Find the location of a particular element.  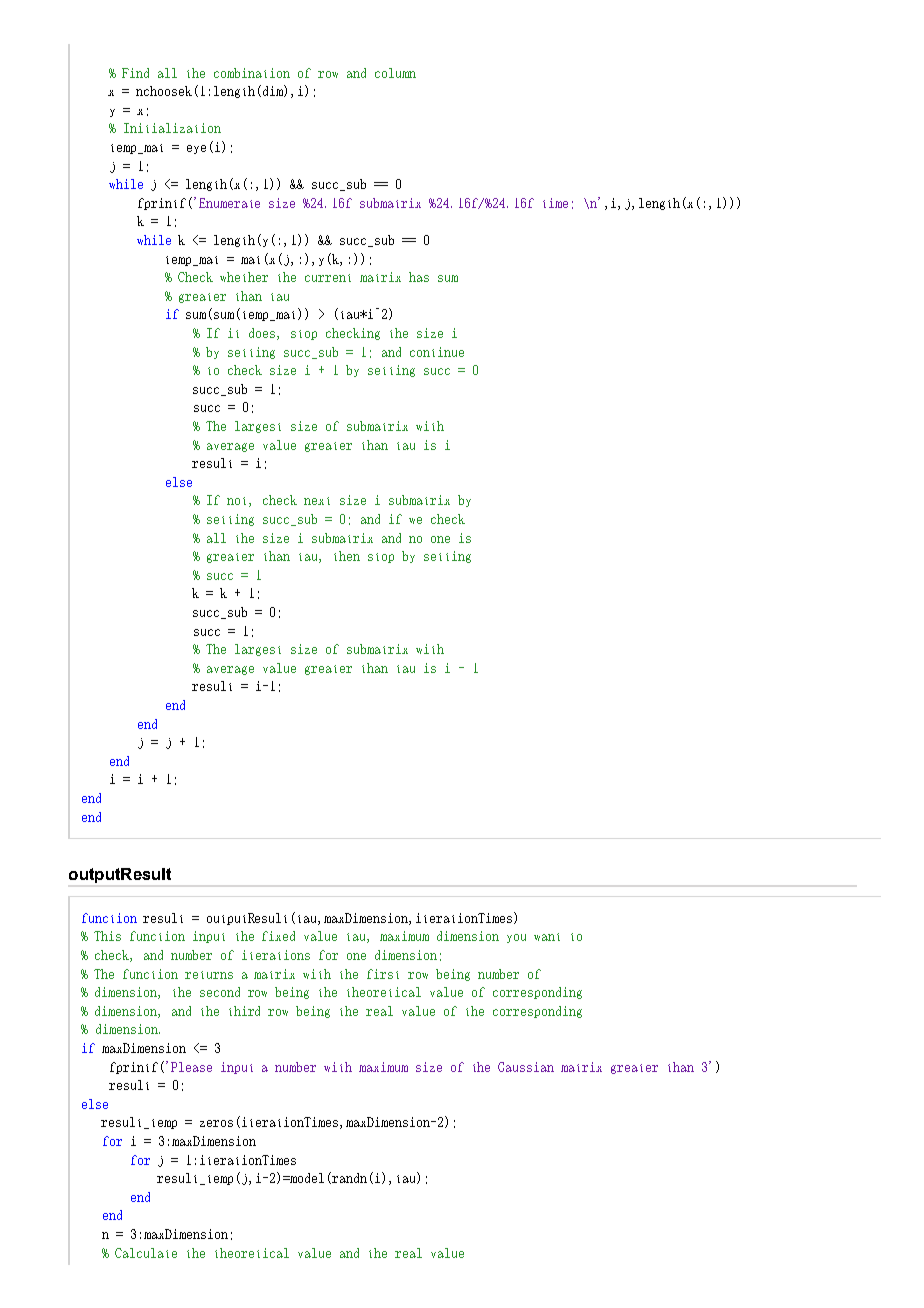

you is located at coordinates (516, 938).
